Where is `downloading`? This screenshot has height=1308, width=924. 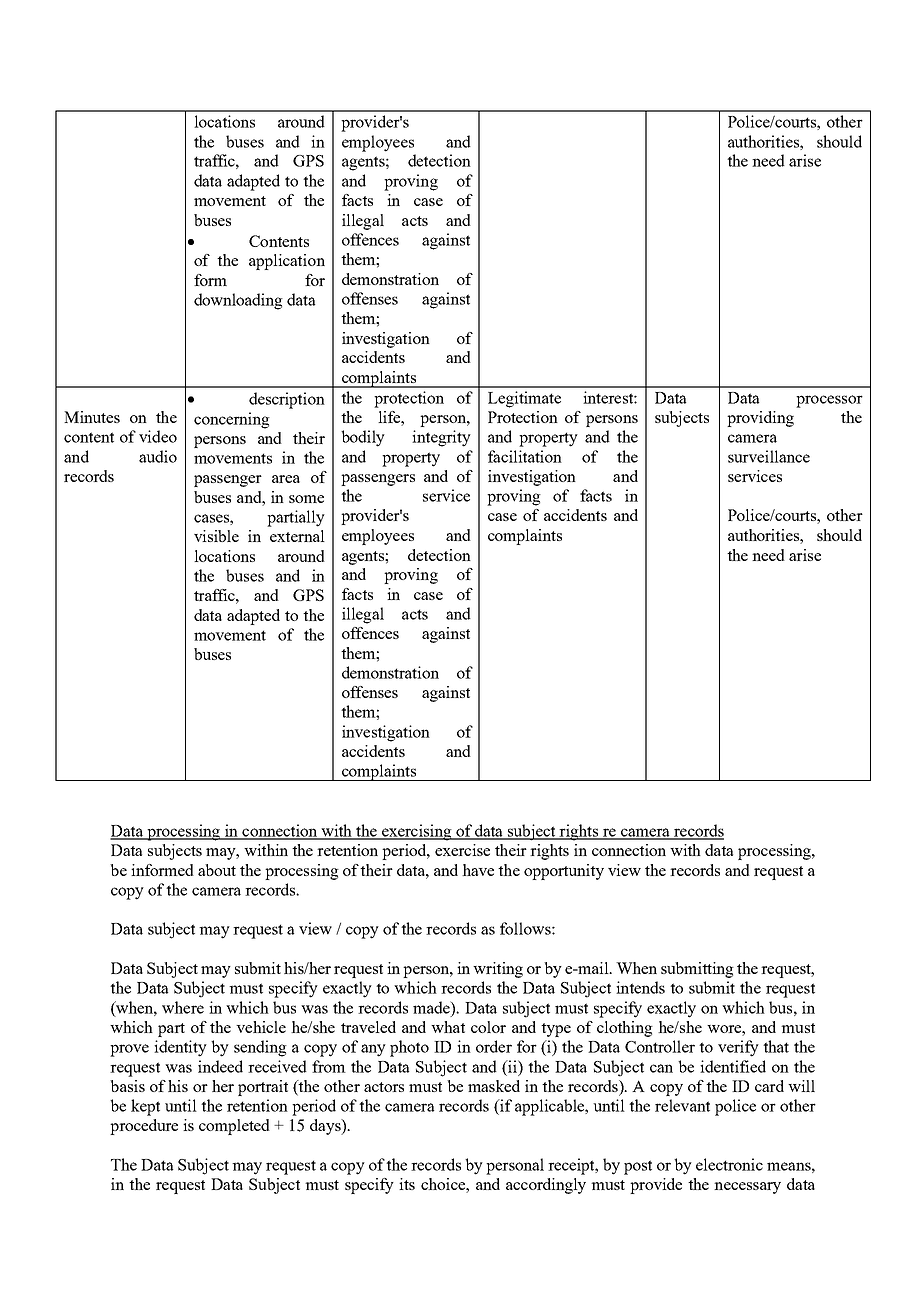 downloading is located at coordinates (238, 301).
